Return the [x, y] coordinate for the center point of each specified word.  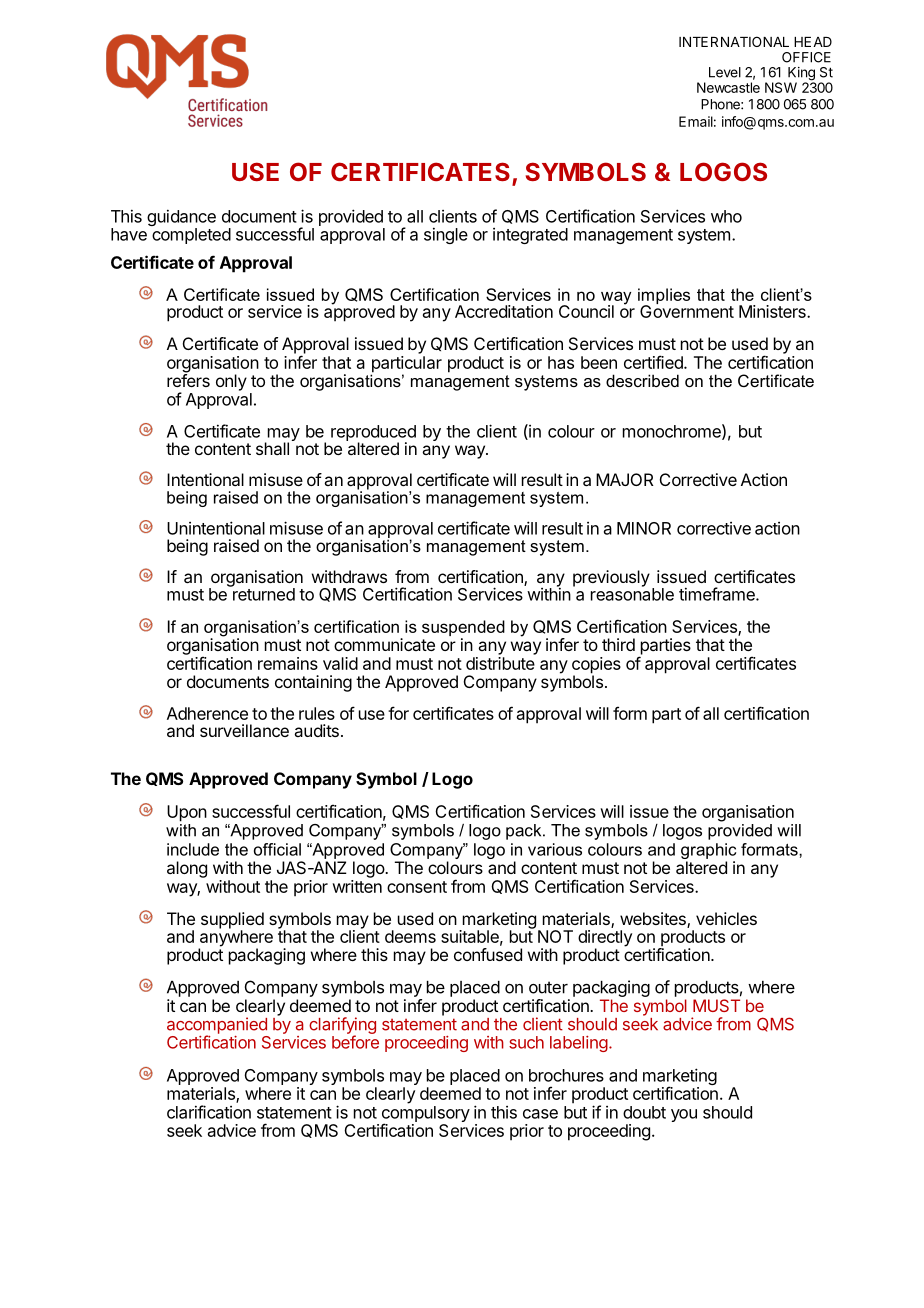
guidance [181, 219]
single [446, 235]
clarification [209, 1112]
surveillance [244, 730]
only [231, 382]
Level [725, 72]
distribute [500, 663]
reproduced [373, 434]
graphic [708, 851]
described [642, 380]
